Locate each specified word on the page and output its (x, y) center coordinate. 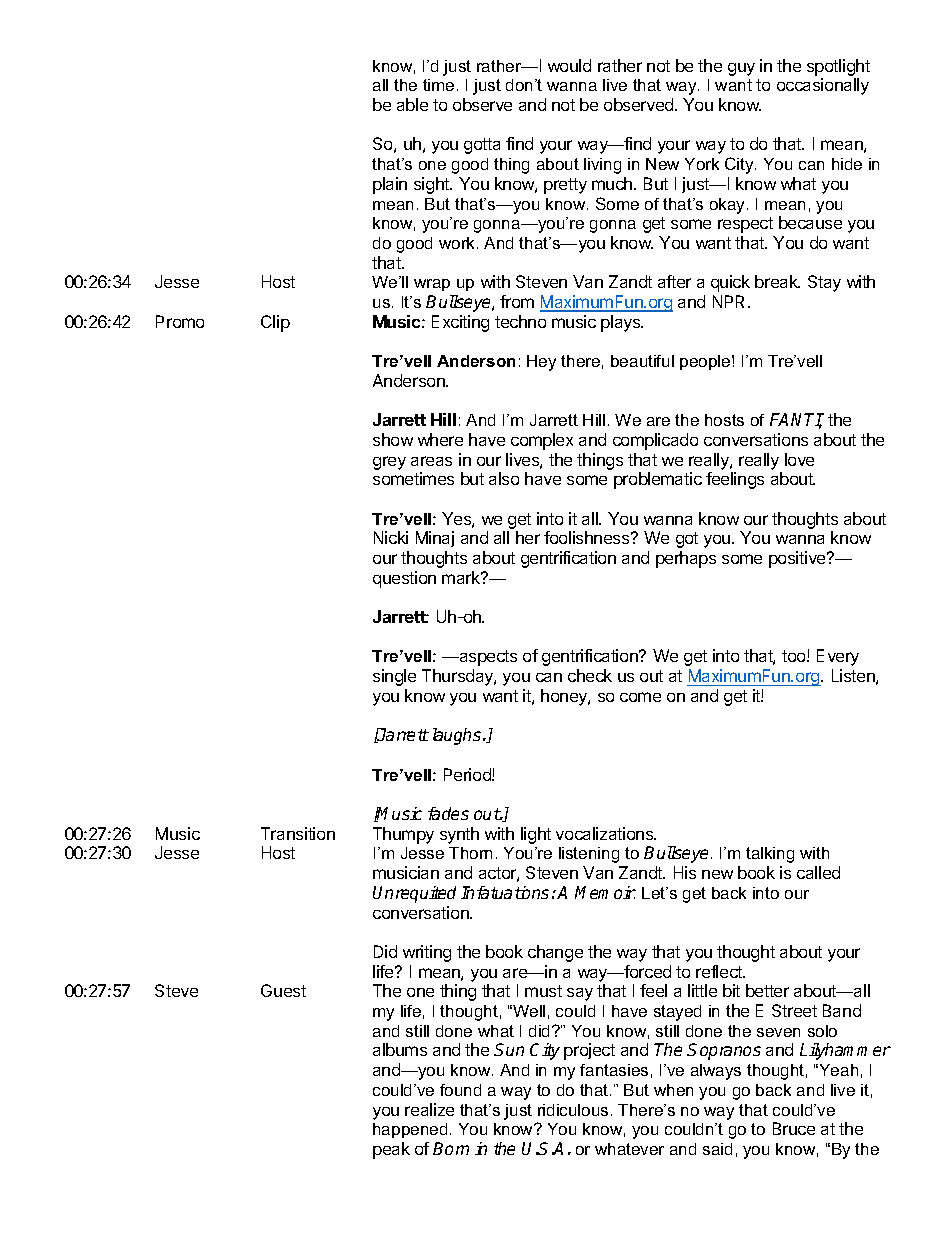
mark (462, 577)
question (404, 579)
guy (741, 69)
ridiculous (573, 1110)
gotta (482, 146)
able (412, 104)
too (795, 656)
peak (391, 1150)
